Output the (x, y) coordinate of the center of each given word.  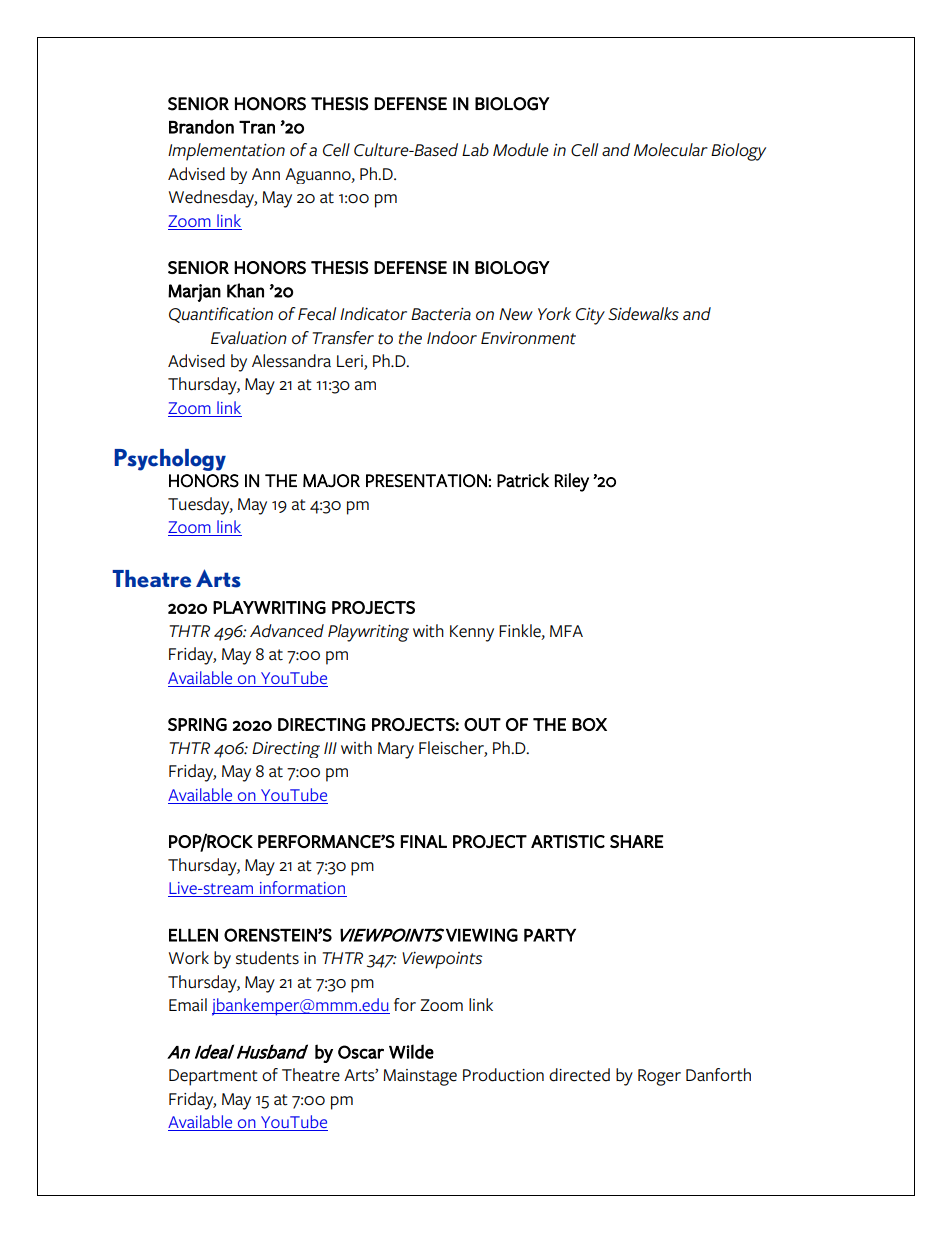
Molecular (671, 150)
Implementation (226, 152)
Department (213, 1077)
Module (521, 150)
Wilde (411, 1051)
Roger (659, 1077)
